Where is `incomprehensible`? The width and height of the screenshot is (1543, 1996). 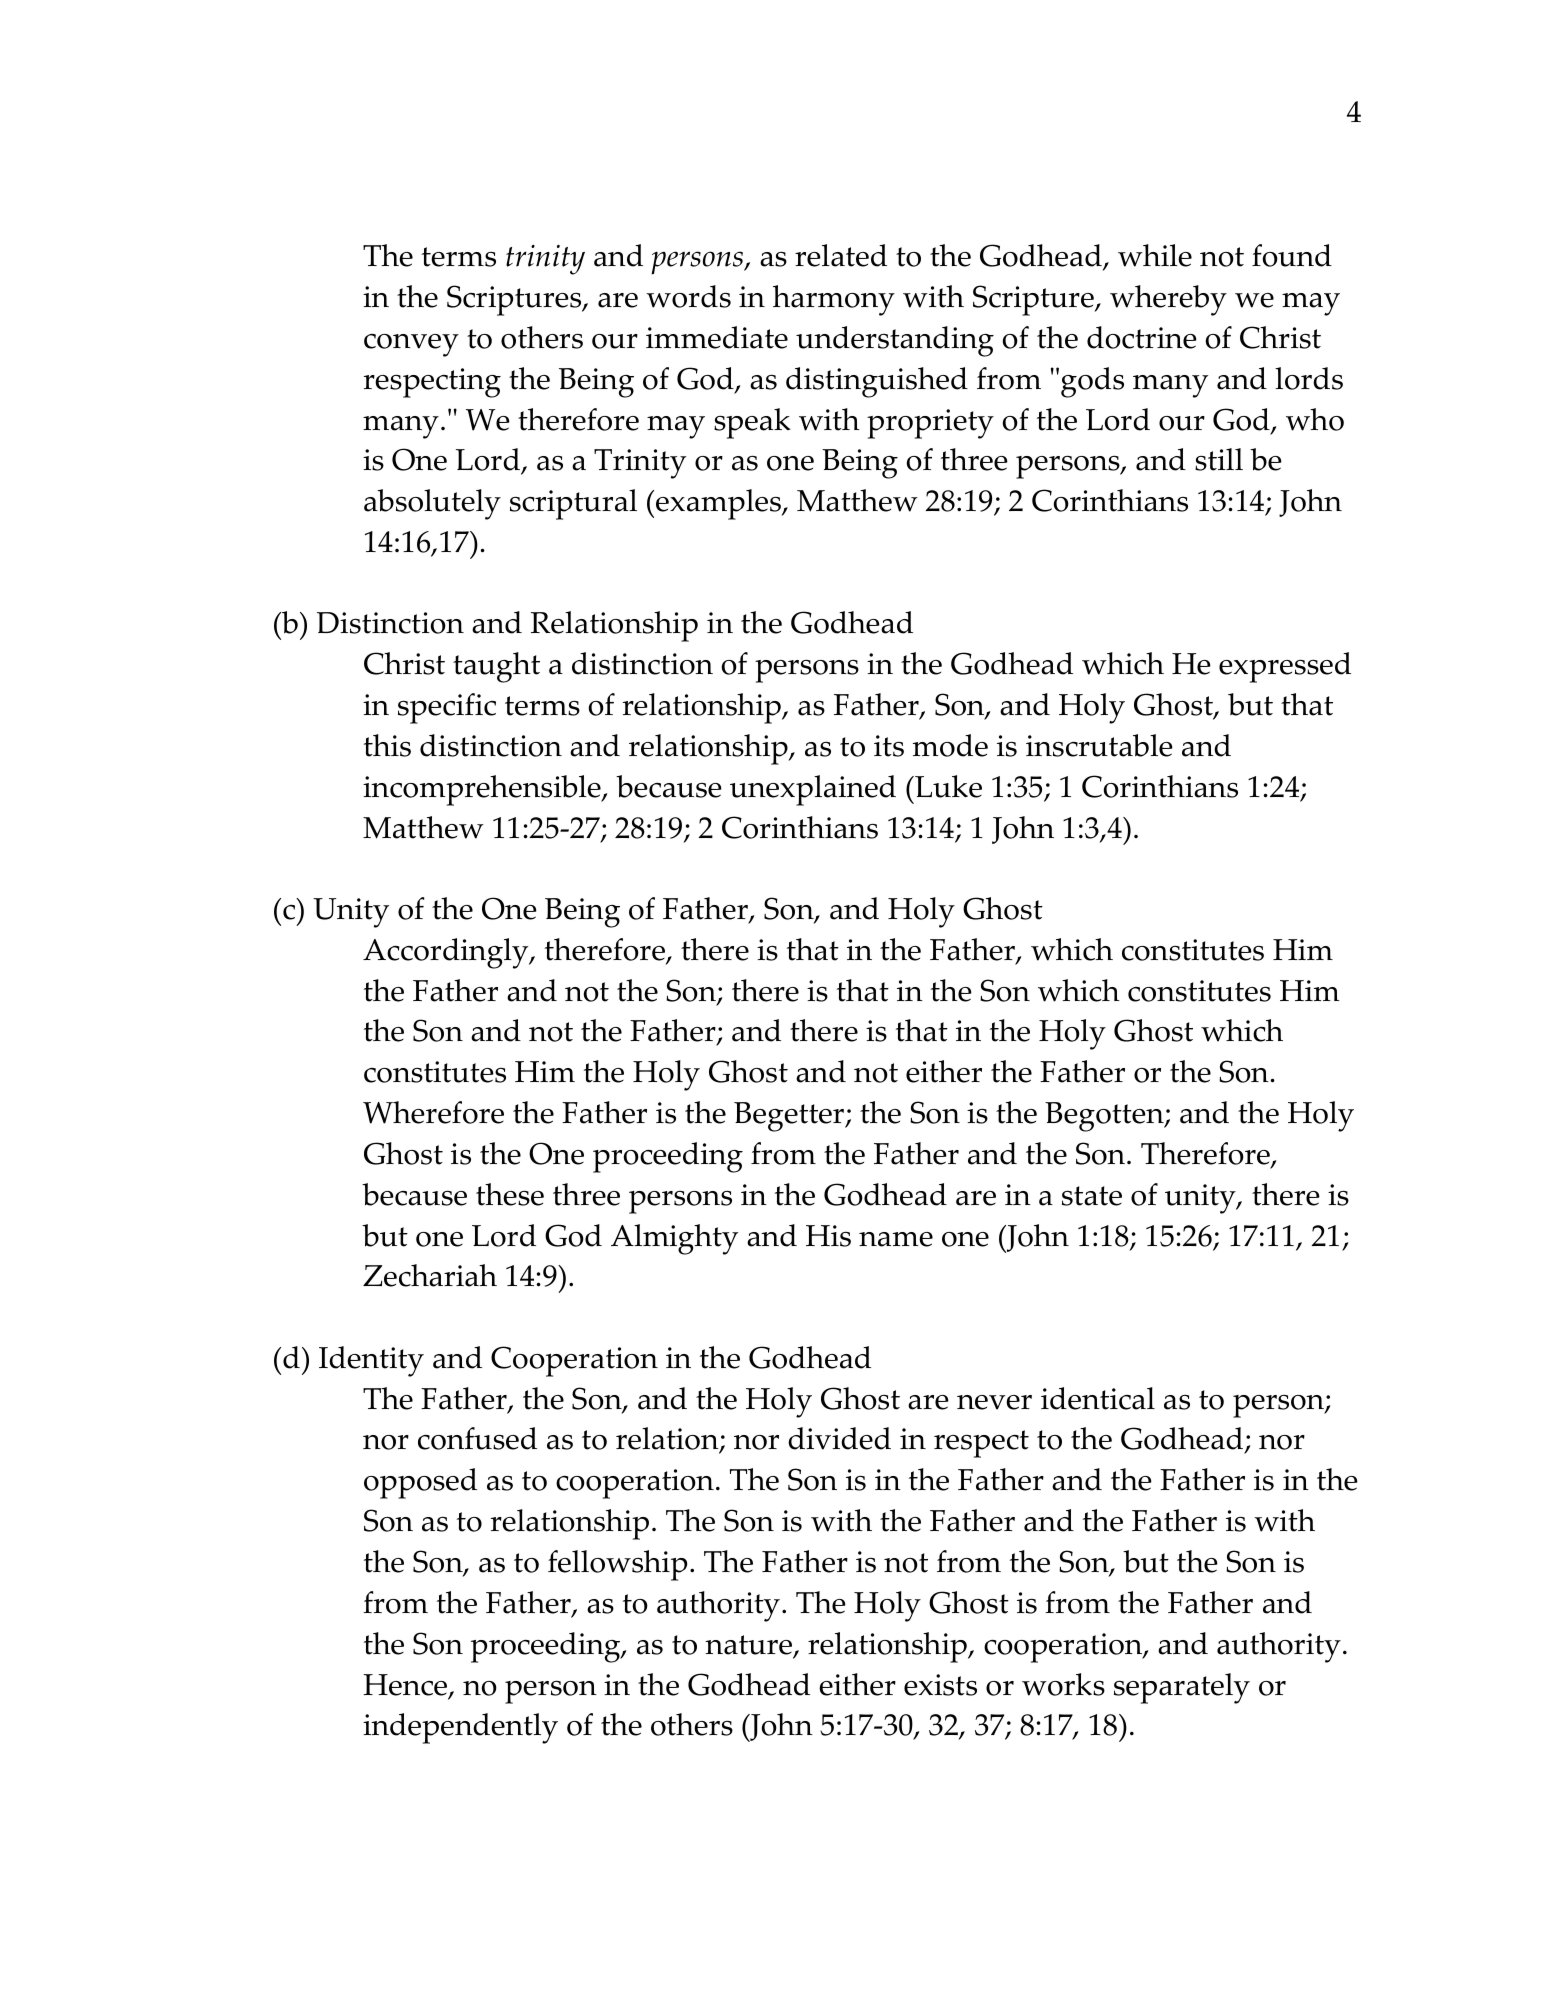 incomprehensible is located at coordinates (483, 790).
